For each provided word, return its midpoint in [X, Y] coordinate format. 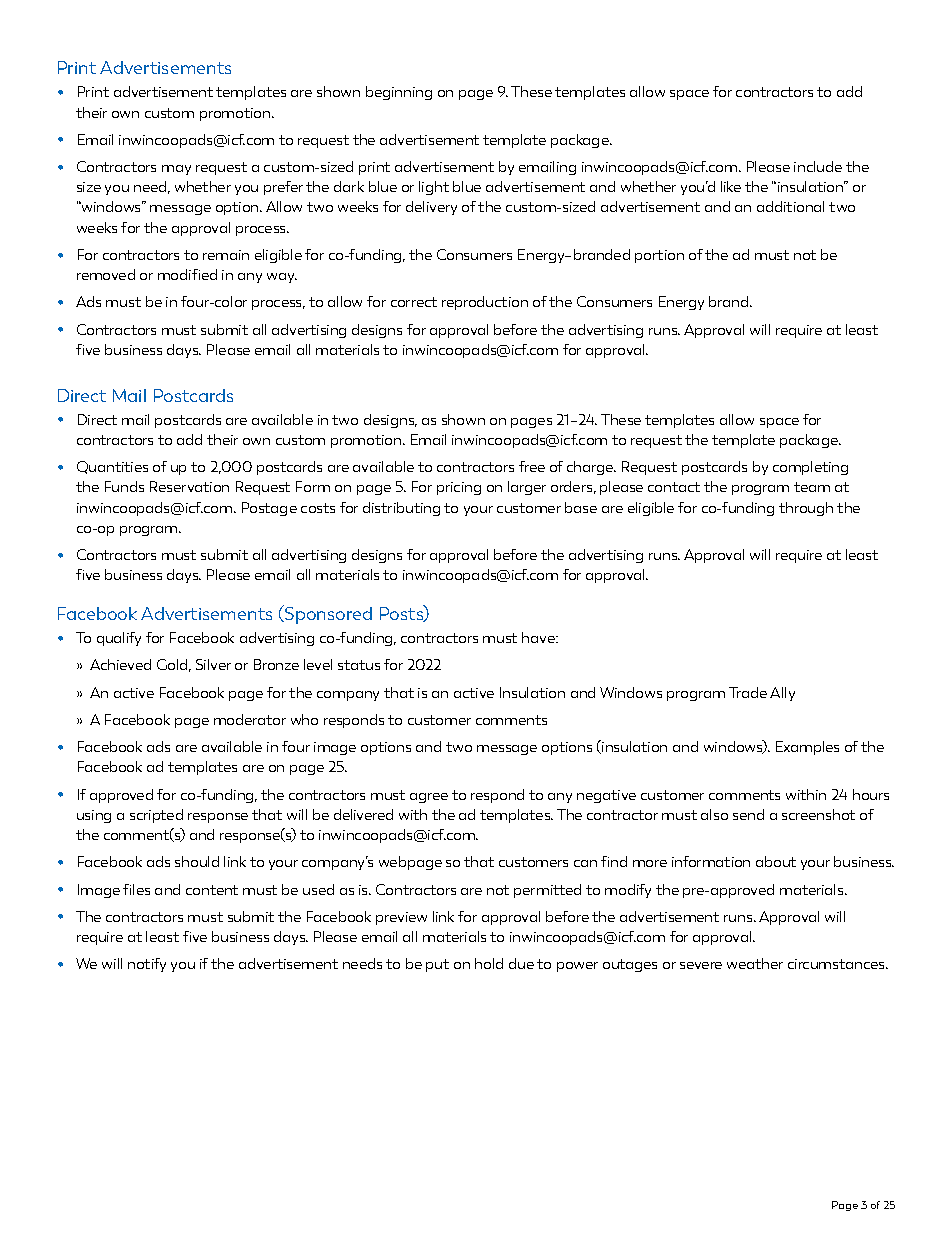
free [532, 466]
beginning [399, 93]
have [539, 637]
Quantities [112, 467]
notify [147, 965]
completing [810, 468]
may [176, 170]
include [818, 166]
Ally [782, 694]
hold [489, 963]
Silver [213, 664]
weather [755, 963]
